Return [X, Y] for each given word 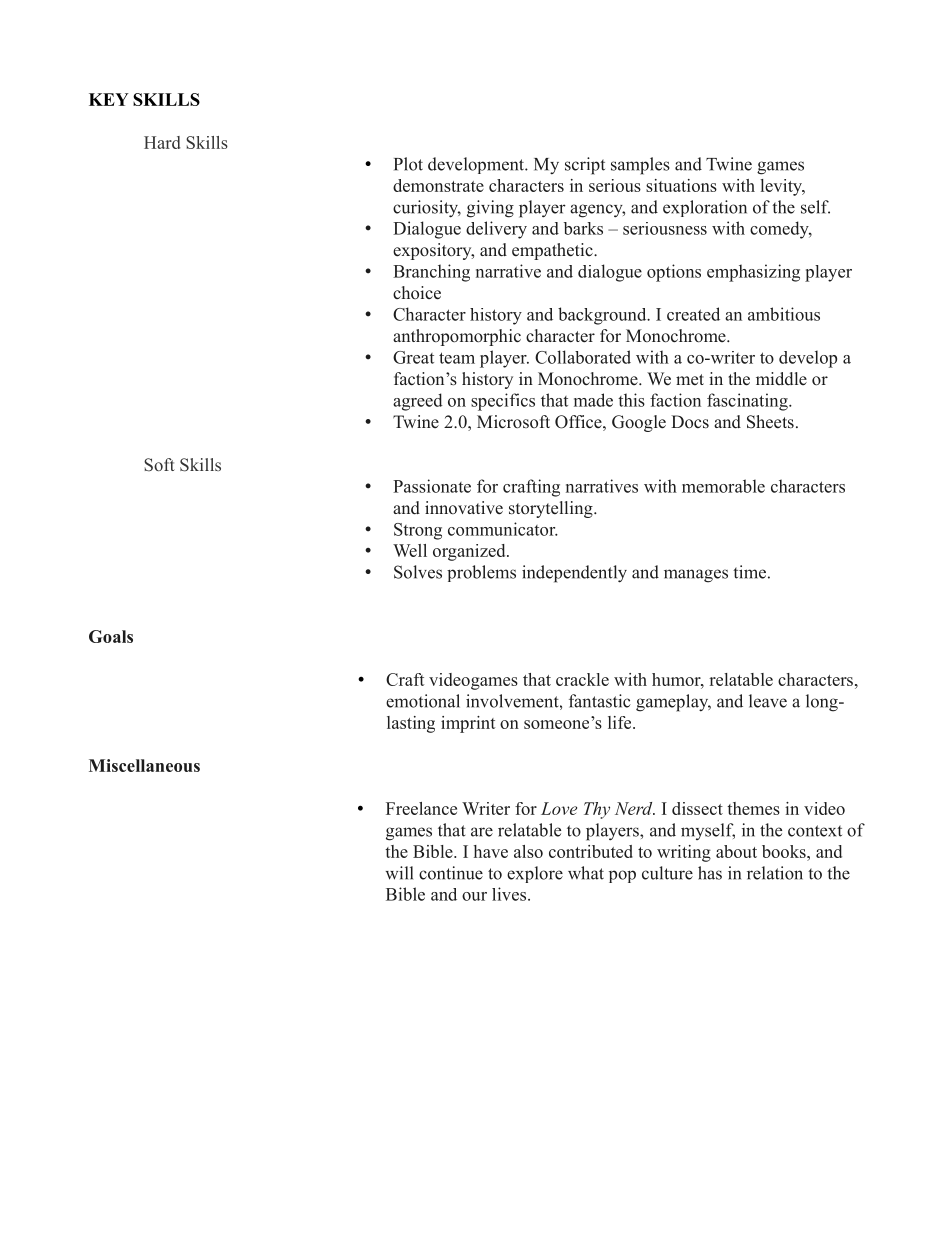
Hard [162, 142]
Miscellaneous [144, 765]
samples [640, 166]
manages [696, 576]
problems [481, 573]
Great [413, 357]
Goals [111, 636]
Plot [408, 164]
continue [451, 873]
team [457, 358]
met [690, 379]
